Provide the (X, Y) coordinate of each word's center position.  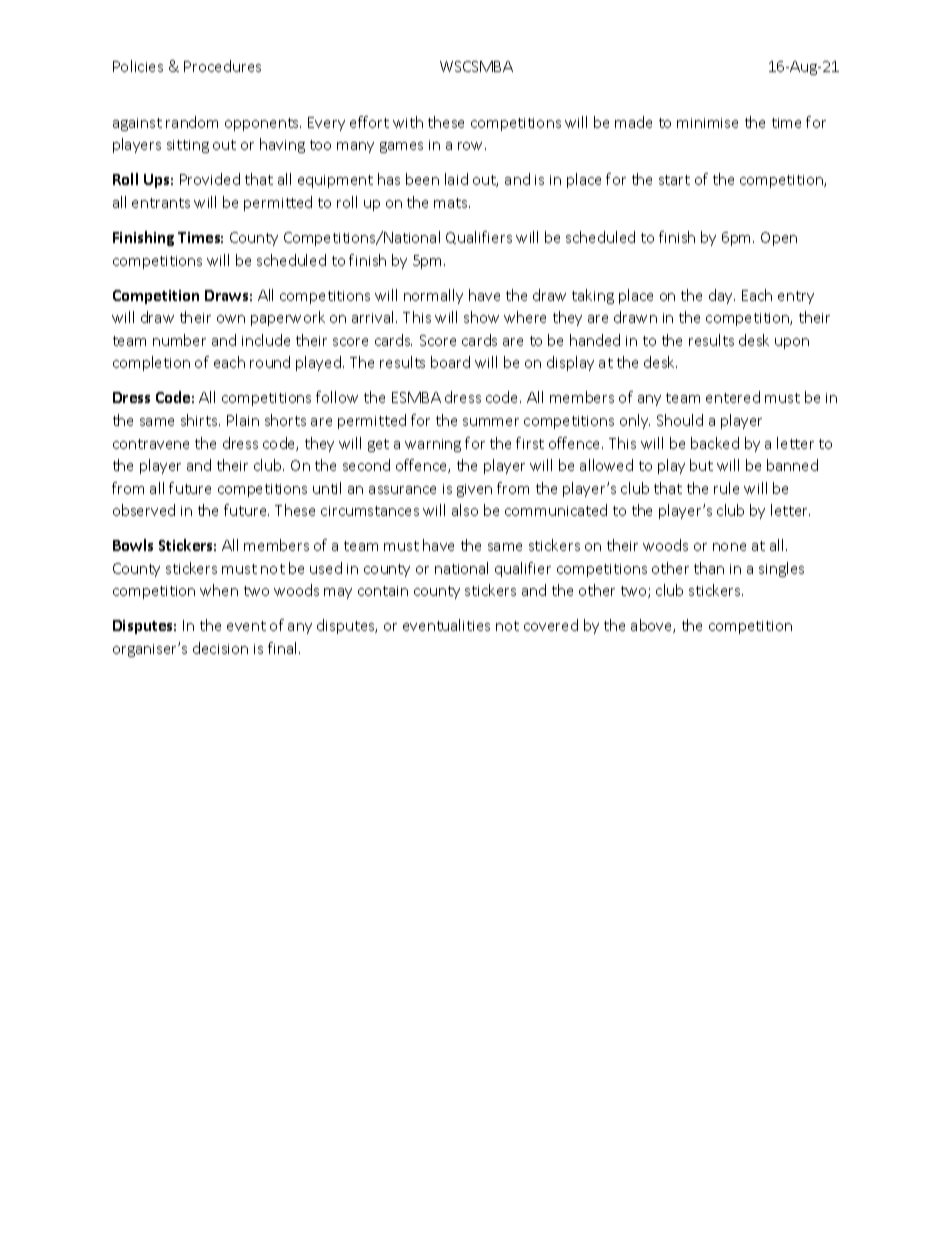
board (450, 362)
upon (792, 343)
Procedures (222, 66)
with (408, 122)
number (179, 340)
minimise (707, 123)
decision (220, 648)
